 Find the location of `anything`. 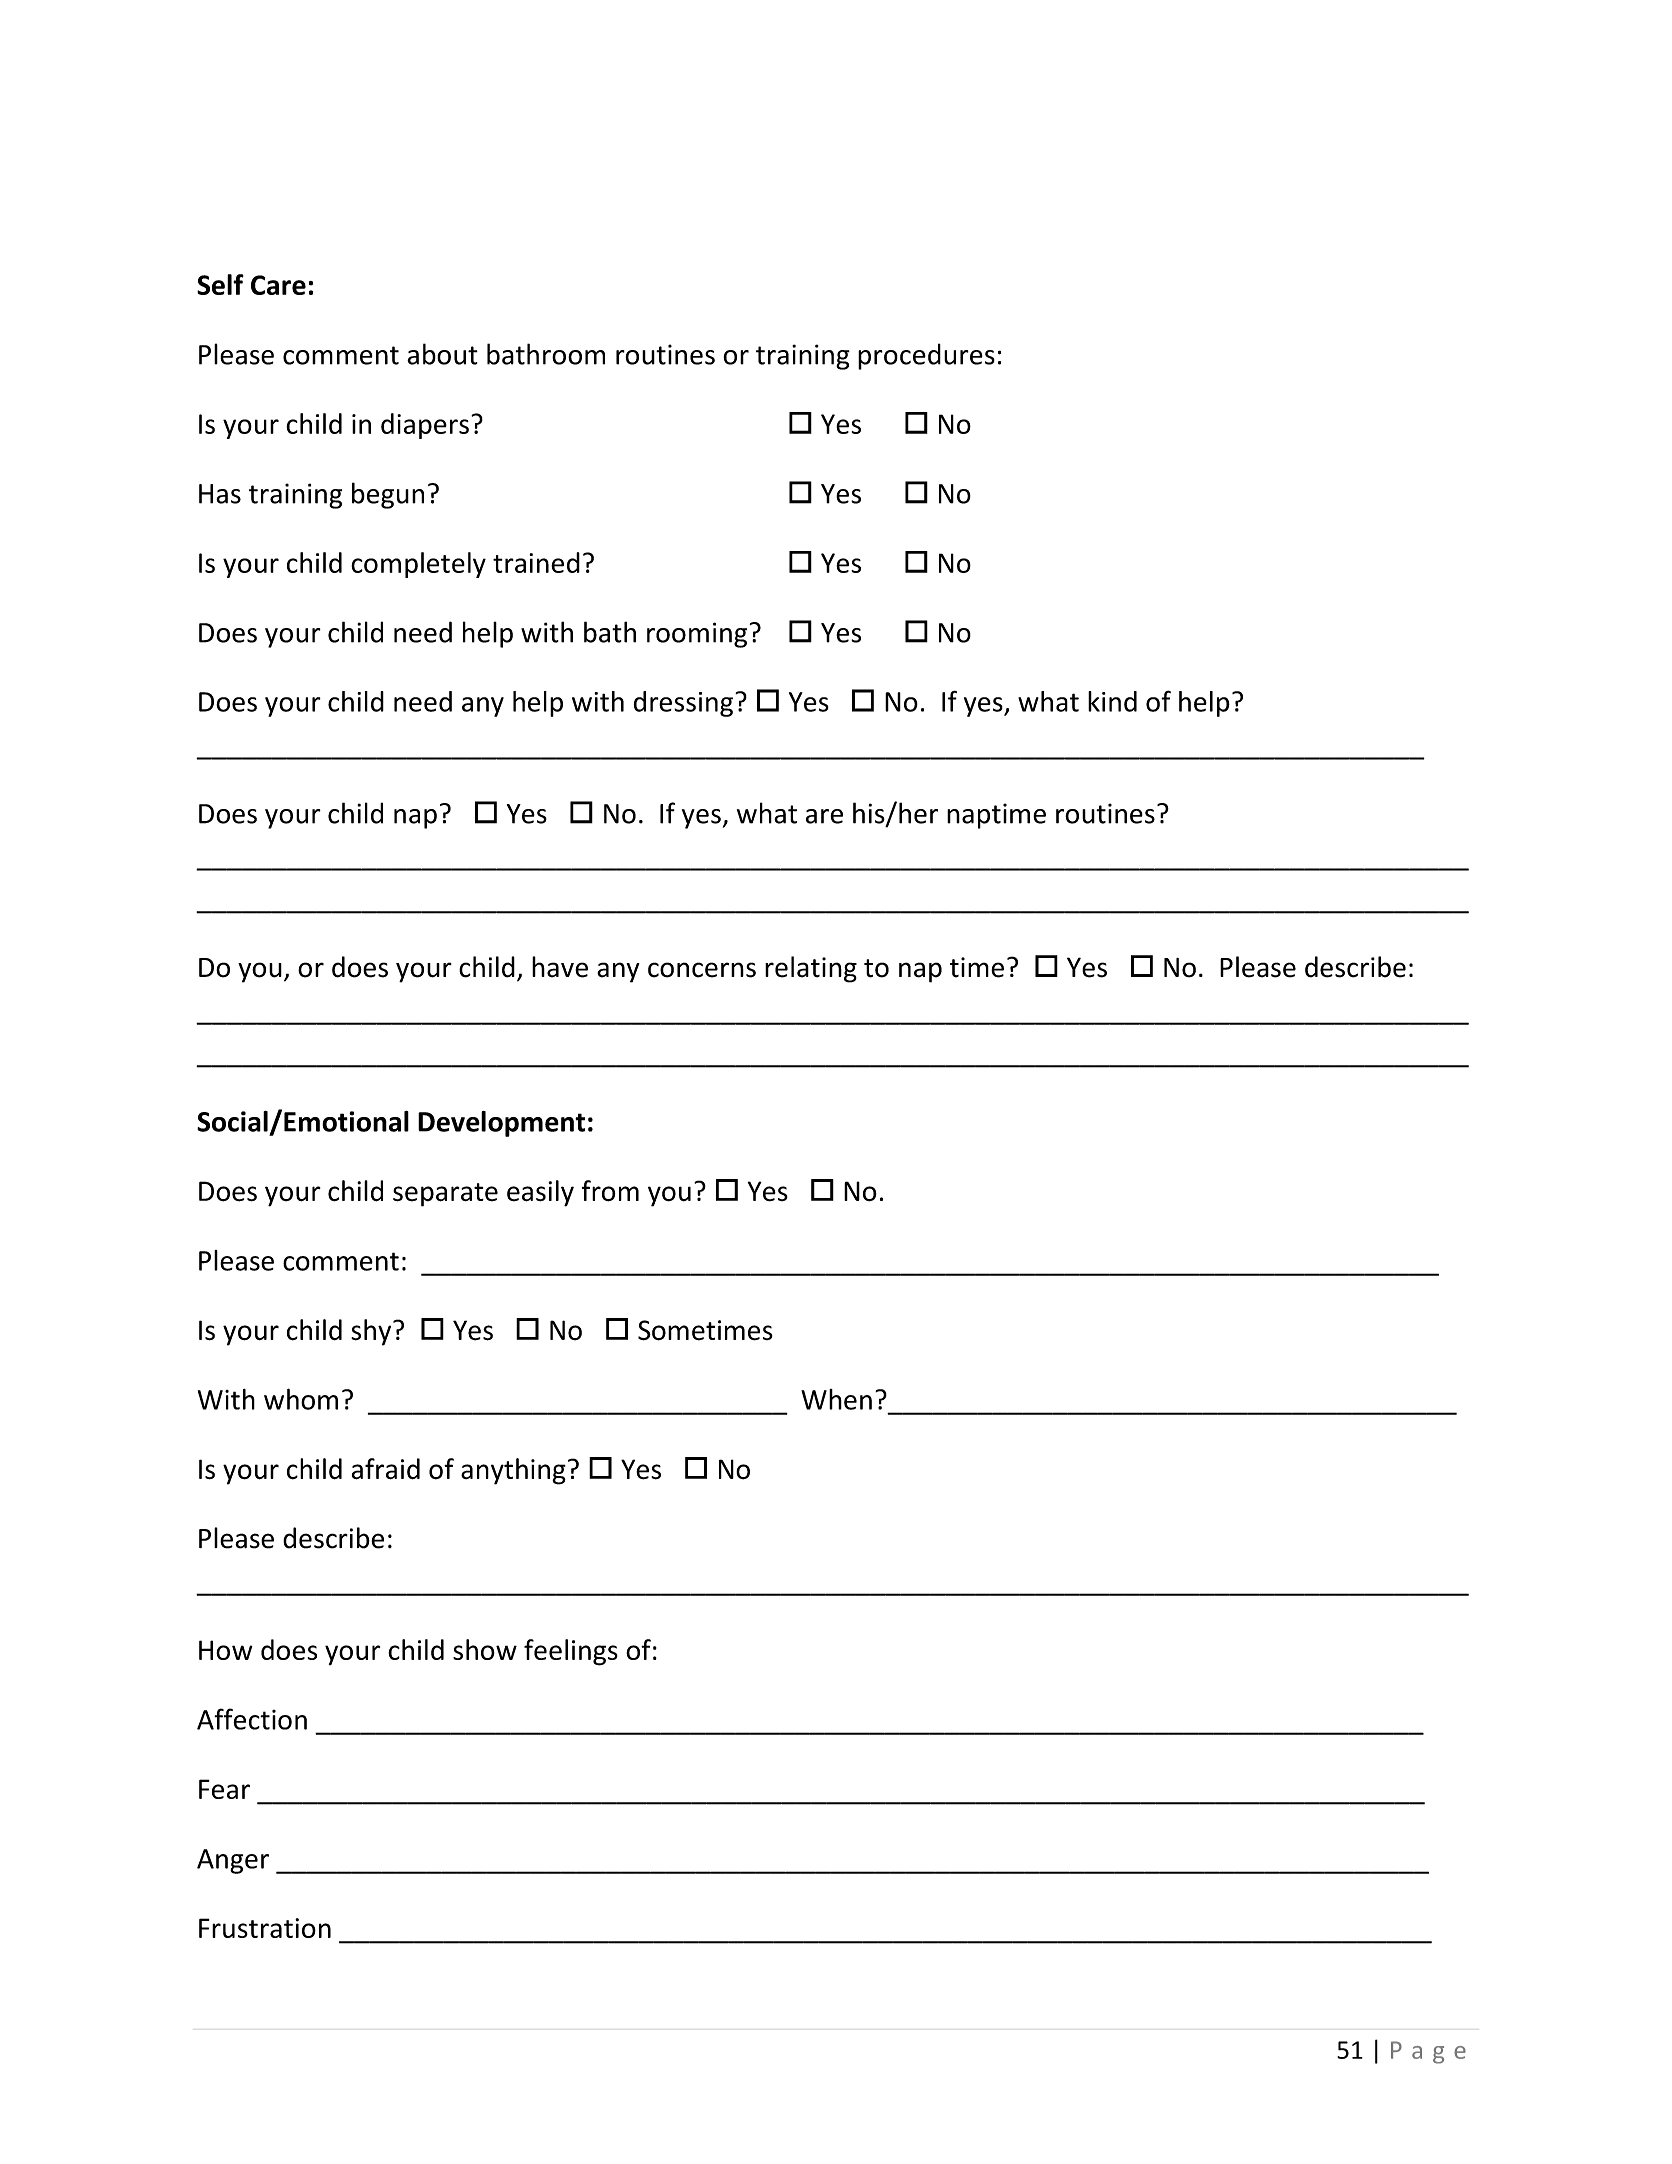

anything is located at coordinates (513, 1471).
